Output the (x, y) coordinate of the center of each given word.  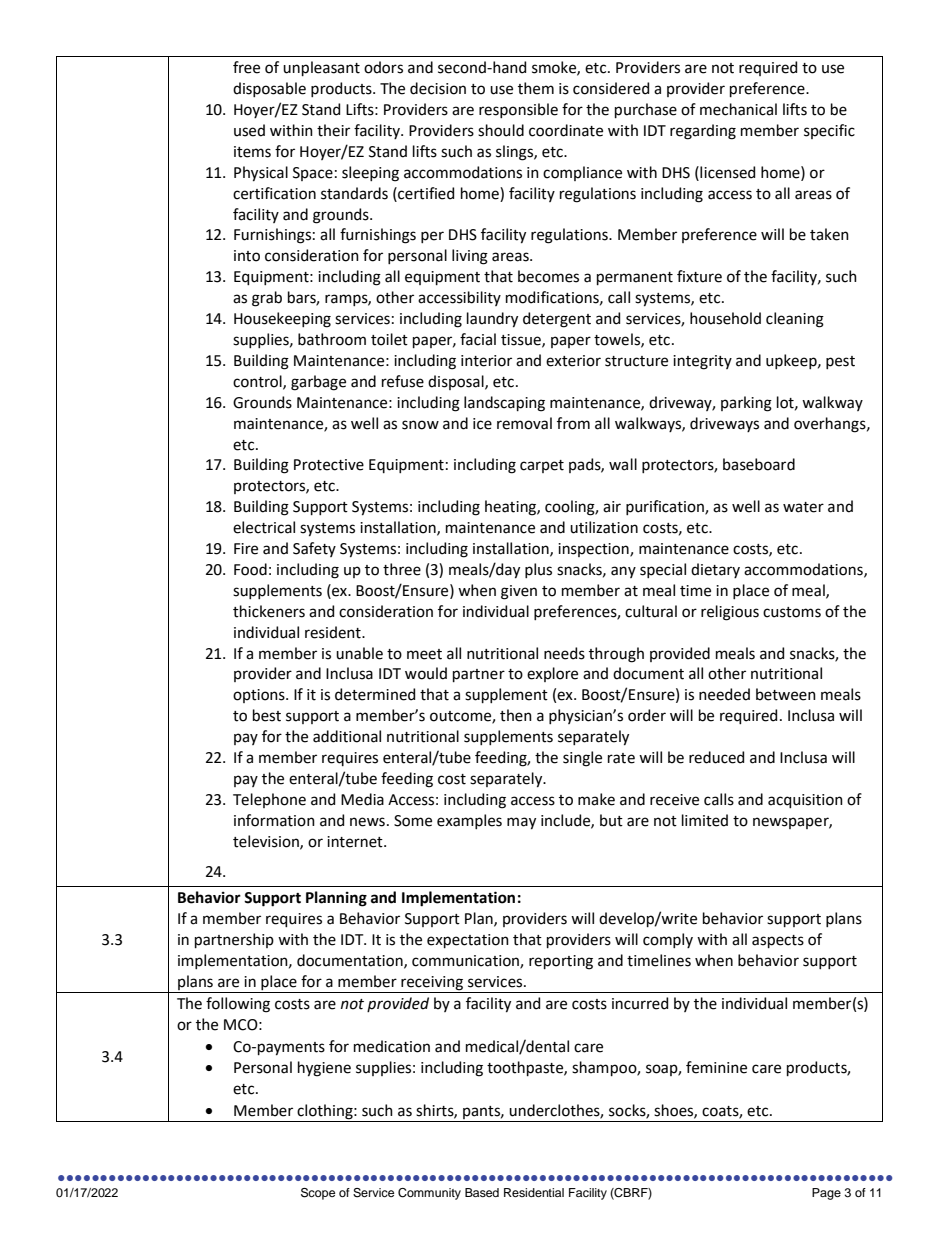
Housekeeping (282, 320)
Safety (314, 549)
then (516, 715)
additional (347, 736)
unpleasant (321, 68)
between (786, 694)
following (238, 1005)
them (536, 88)
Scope (318, 1194)
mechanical (738, 109)
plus (538, 570)
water (803, 507)
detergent (557, 320)
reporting (561, 962)
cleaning (795, 320)
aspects (778, 941)
